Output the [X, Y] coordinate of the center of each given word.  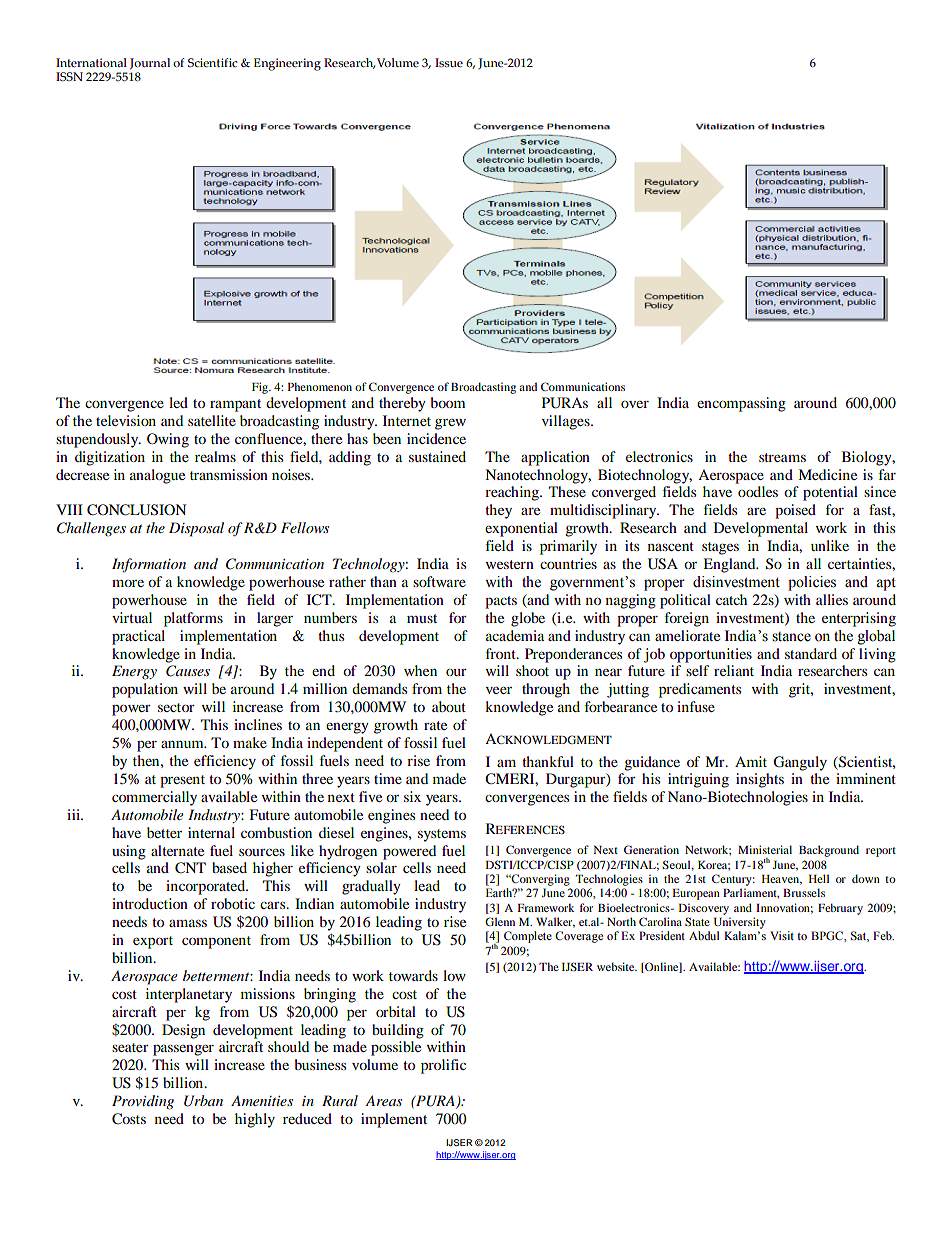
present [182, 781]
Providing [143, 1102]
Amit [751, 761]
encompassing [741, 404]
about [449, 706]
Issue [449, 62]
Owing [168, 440]
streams [782, 457]
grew [450, 424]
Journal [150, 64]
